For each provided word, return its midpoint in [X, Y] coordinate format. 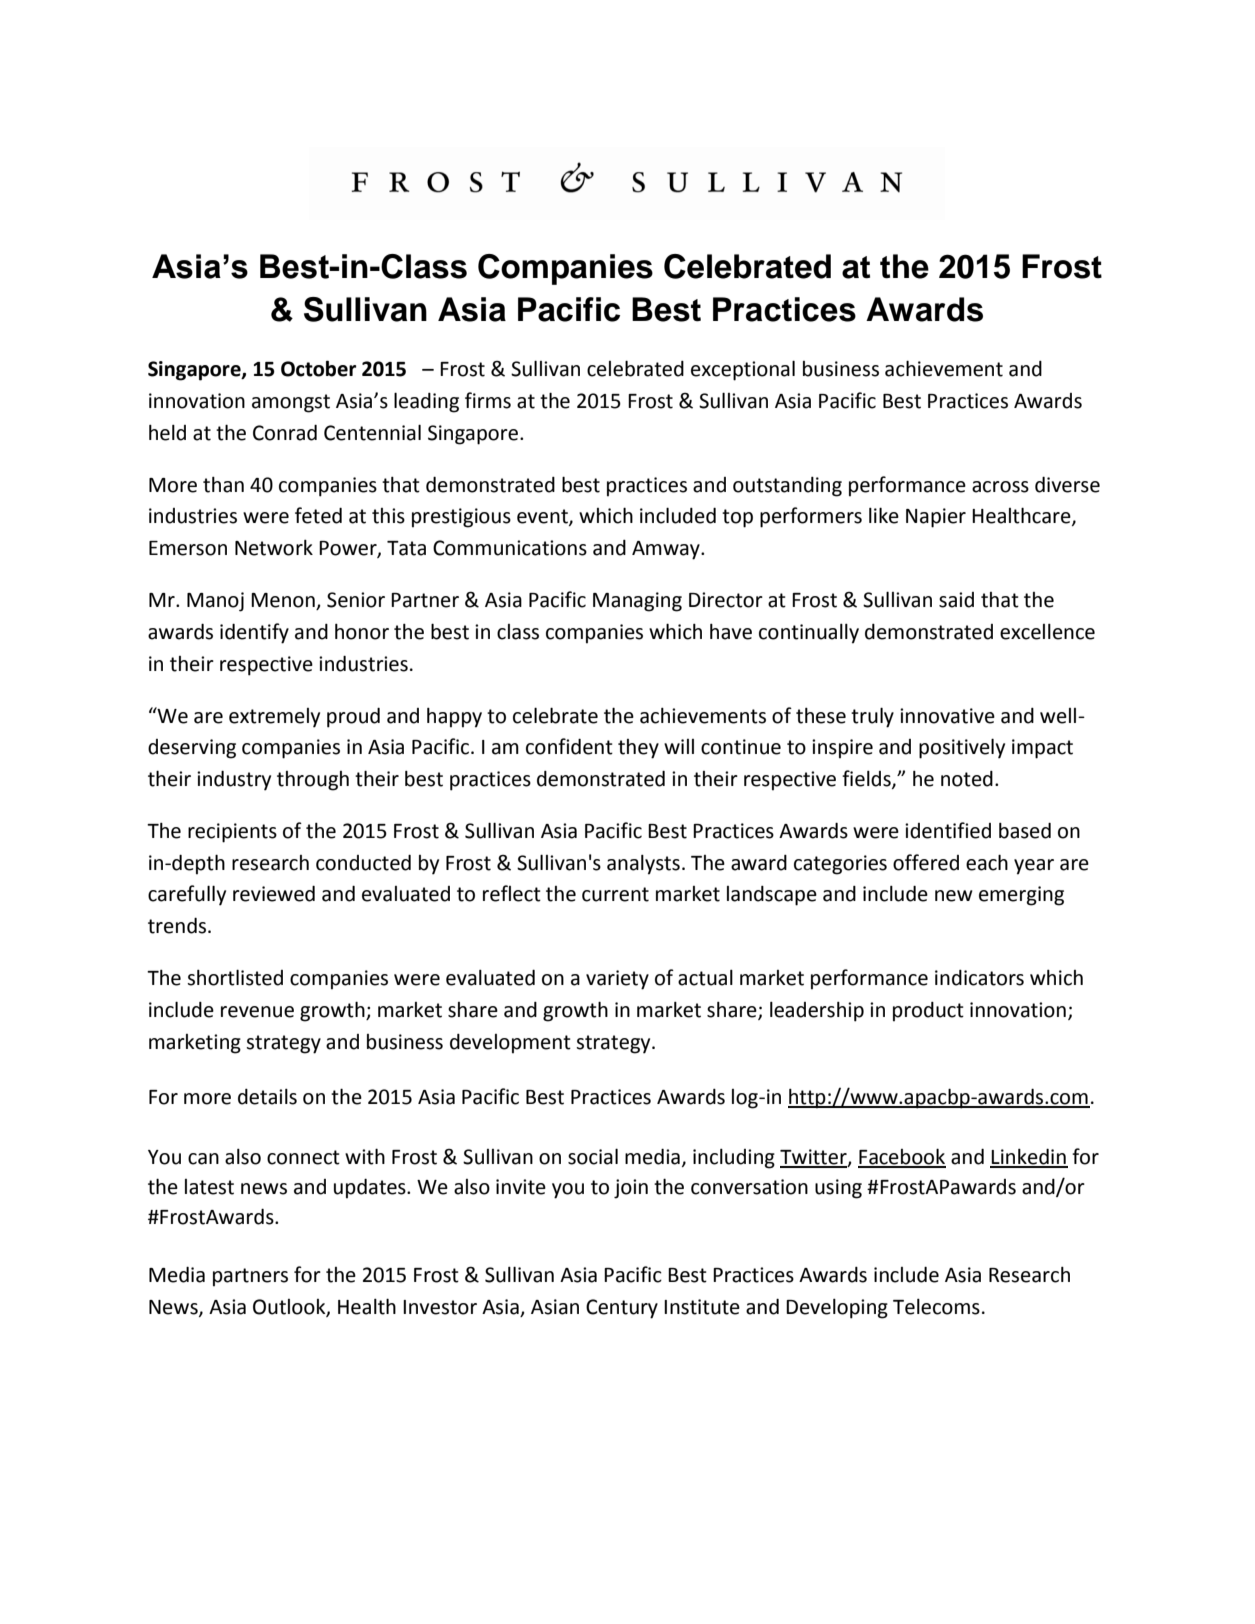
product [928, 1012]
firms [488, 400]
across [1000, 487]
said [956, 600]
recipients [232, 833]
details [267, 1097]
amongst [291, 403]
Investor [440, 1307]
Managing [637, 602]
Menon [284, 601]
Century [622, 1309]
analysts [643, 865]
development [510, 1044]
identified [948, 830]
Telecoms [936, 1307]
